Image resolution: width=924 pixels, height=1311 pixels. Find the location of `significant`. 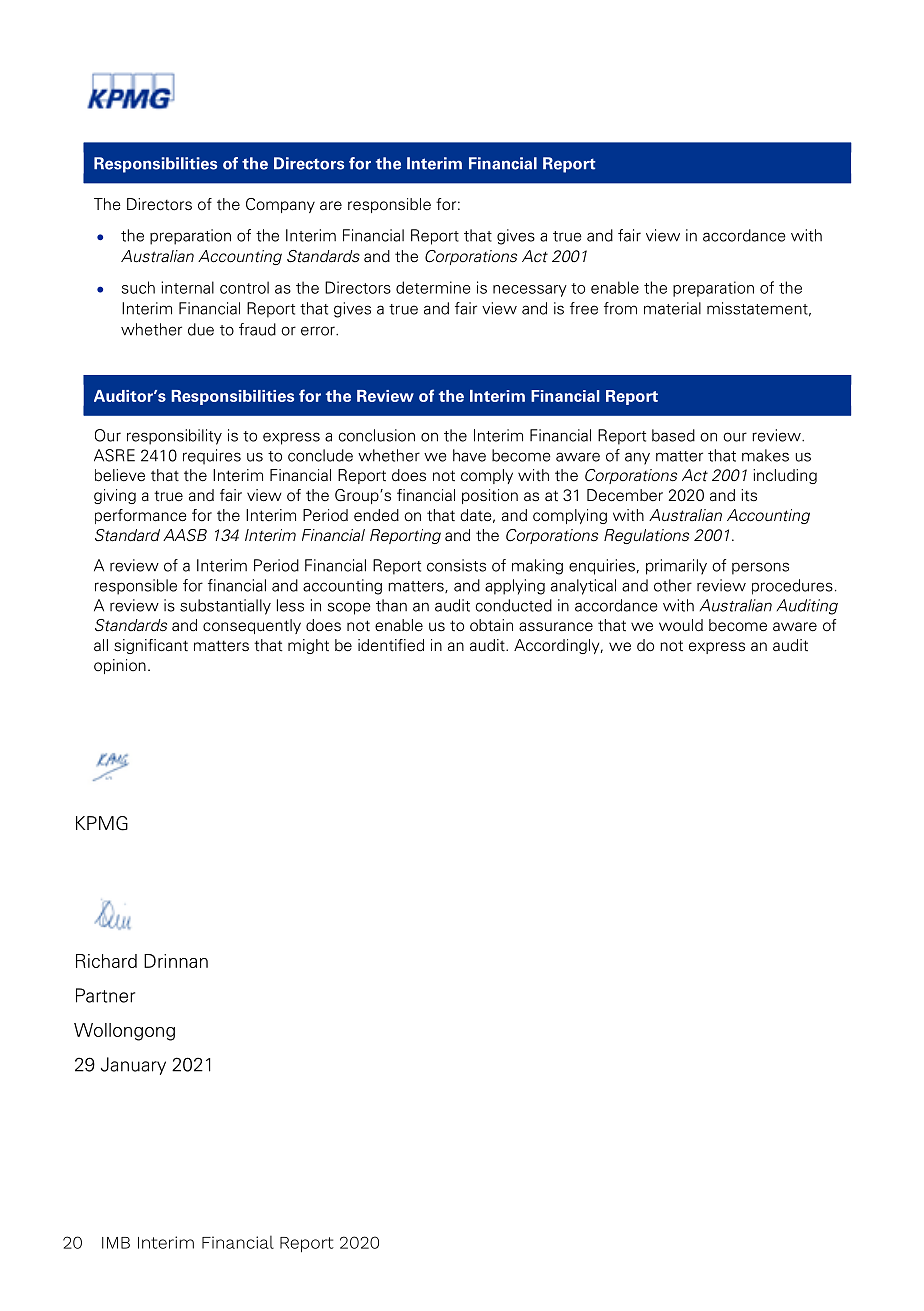

significant is located at coordinates (151, 646).
